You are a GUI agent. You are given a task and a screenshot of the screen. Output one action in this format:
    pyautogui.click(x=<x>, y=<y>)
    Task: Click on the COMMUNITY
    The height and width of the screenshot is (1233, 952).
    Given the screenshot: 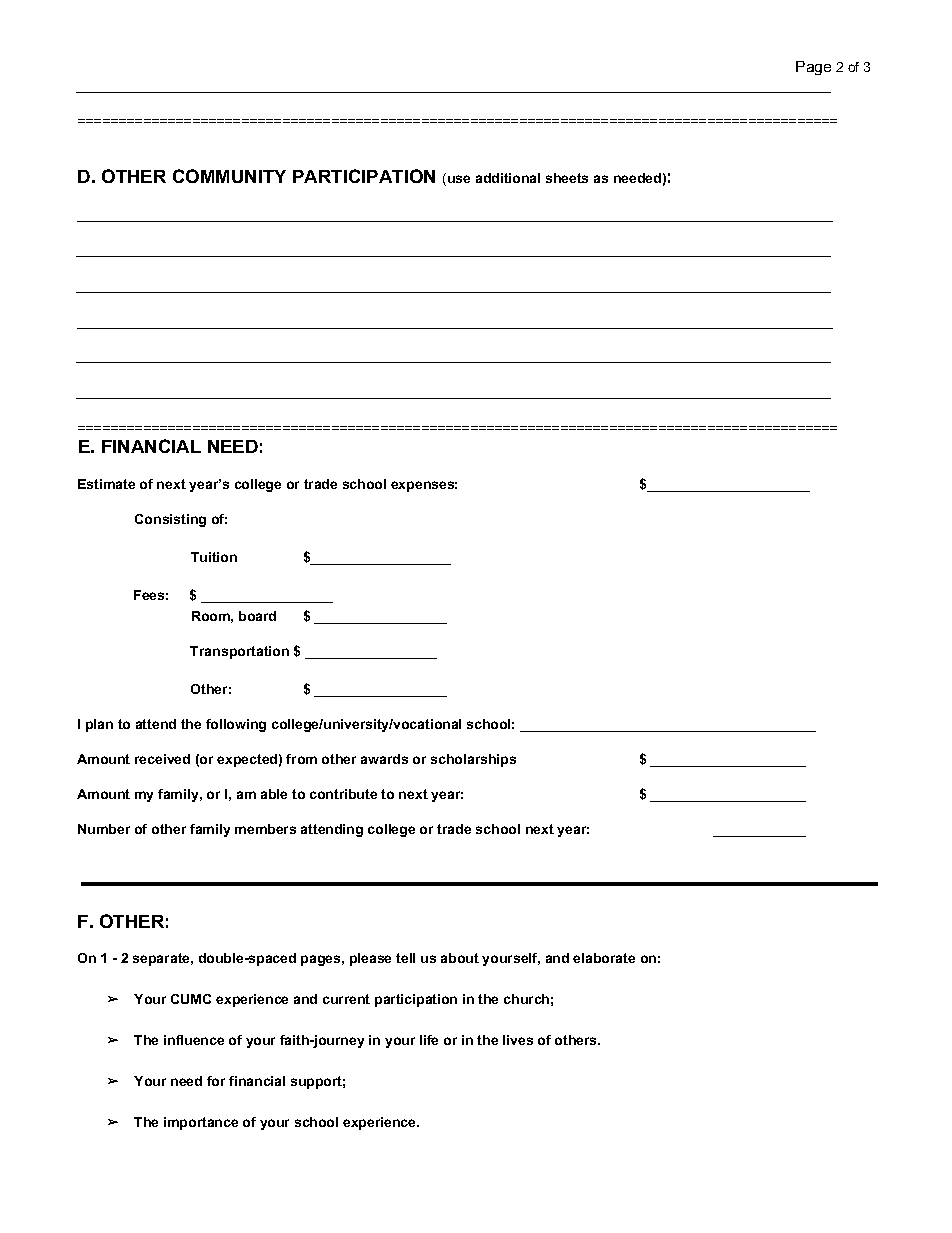 What is the action you would take?
    pyautogui.click(x=229, y=176)
